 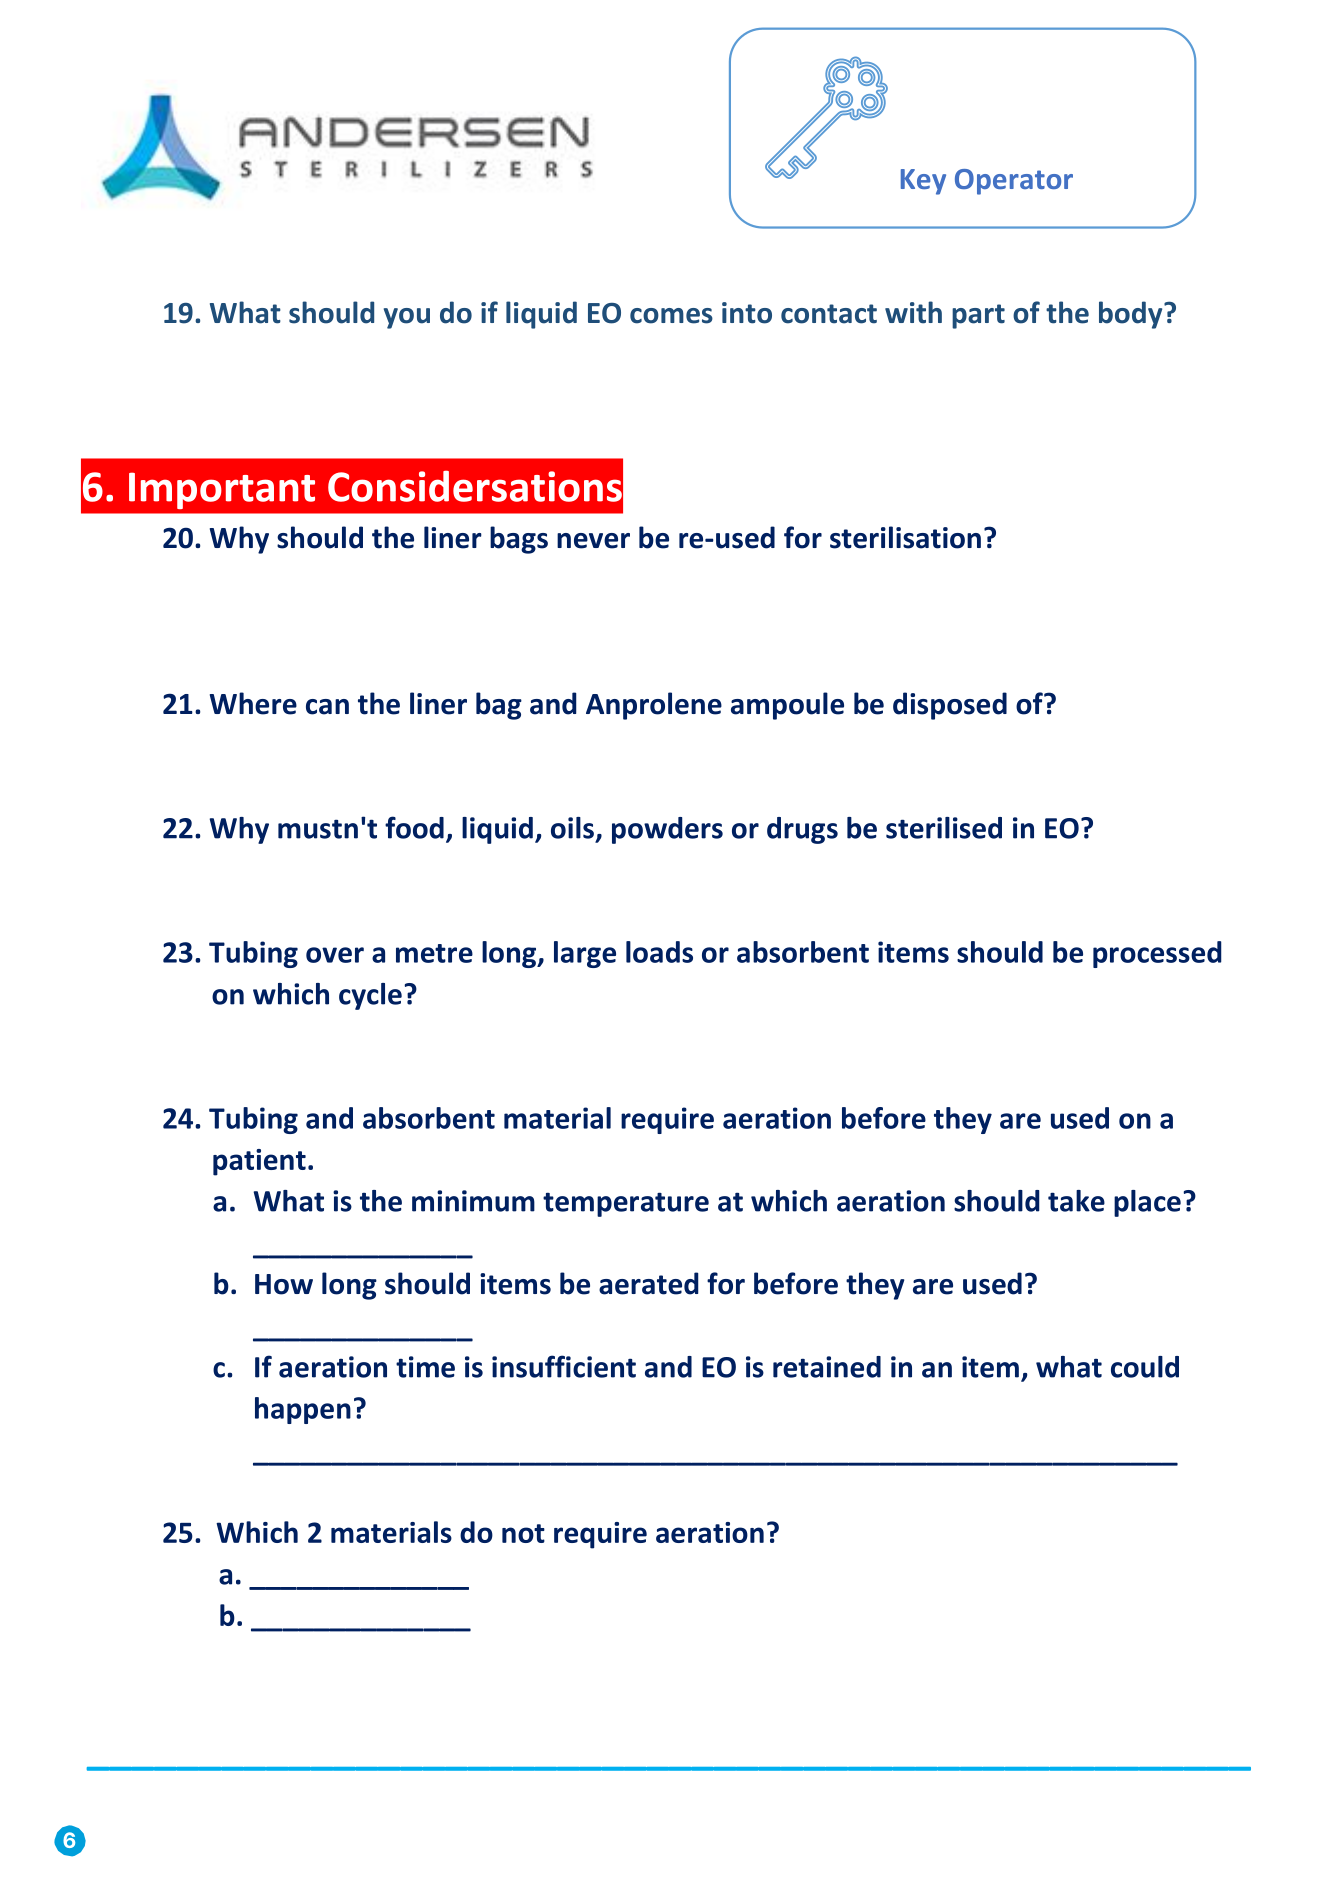 What do you see at coordinates (659, 952) in the page?
I see `loads` at bounding box center [659, 952].
